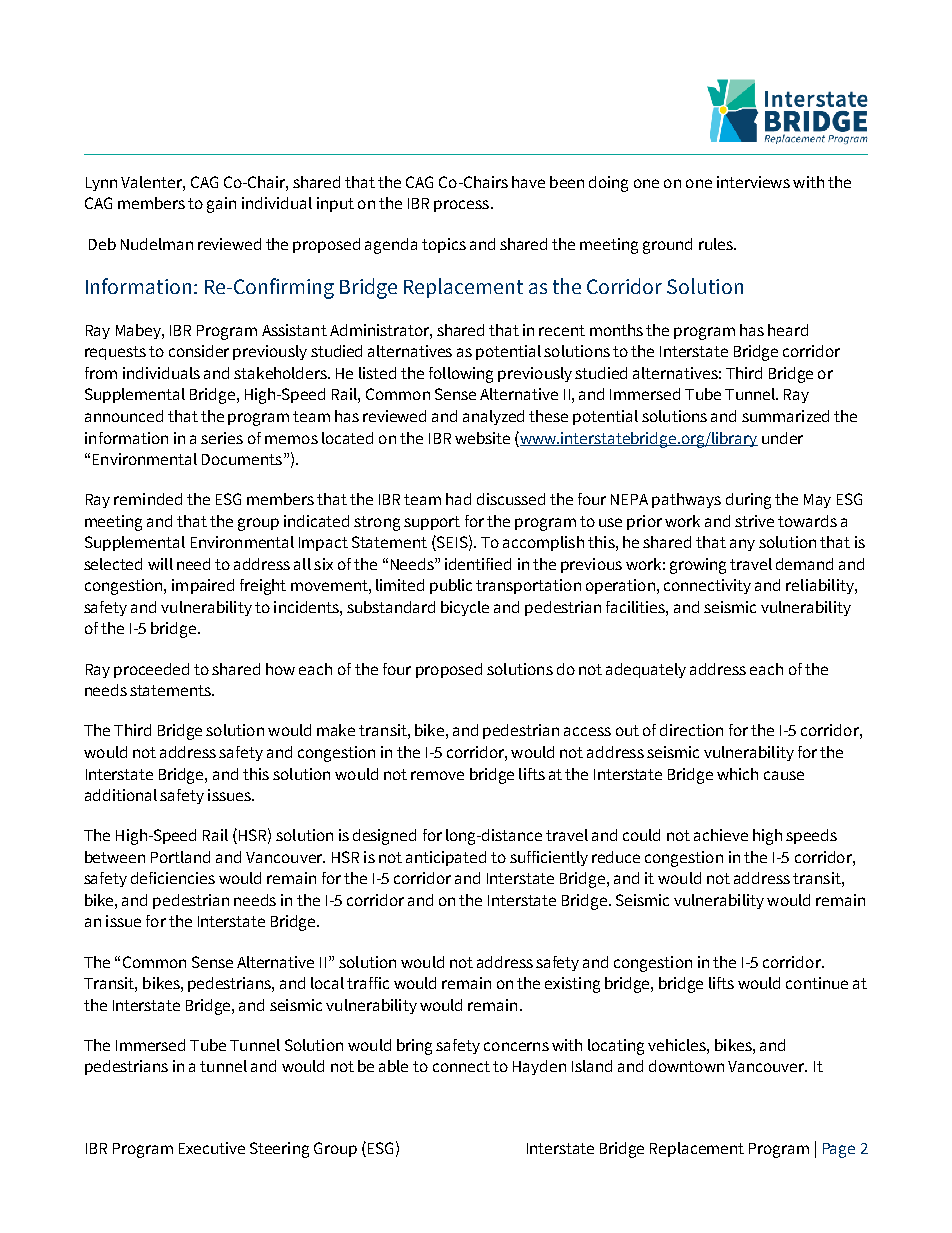 This screenshot has height=1233, width=952. What do you see at coordinates (461, 206) in the screenshot?
I see `process` at bounding box center [461, 206].
